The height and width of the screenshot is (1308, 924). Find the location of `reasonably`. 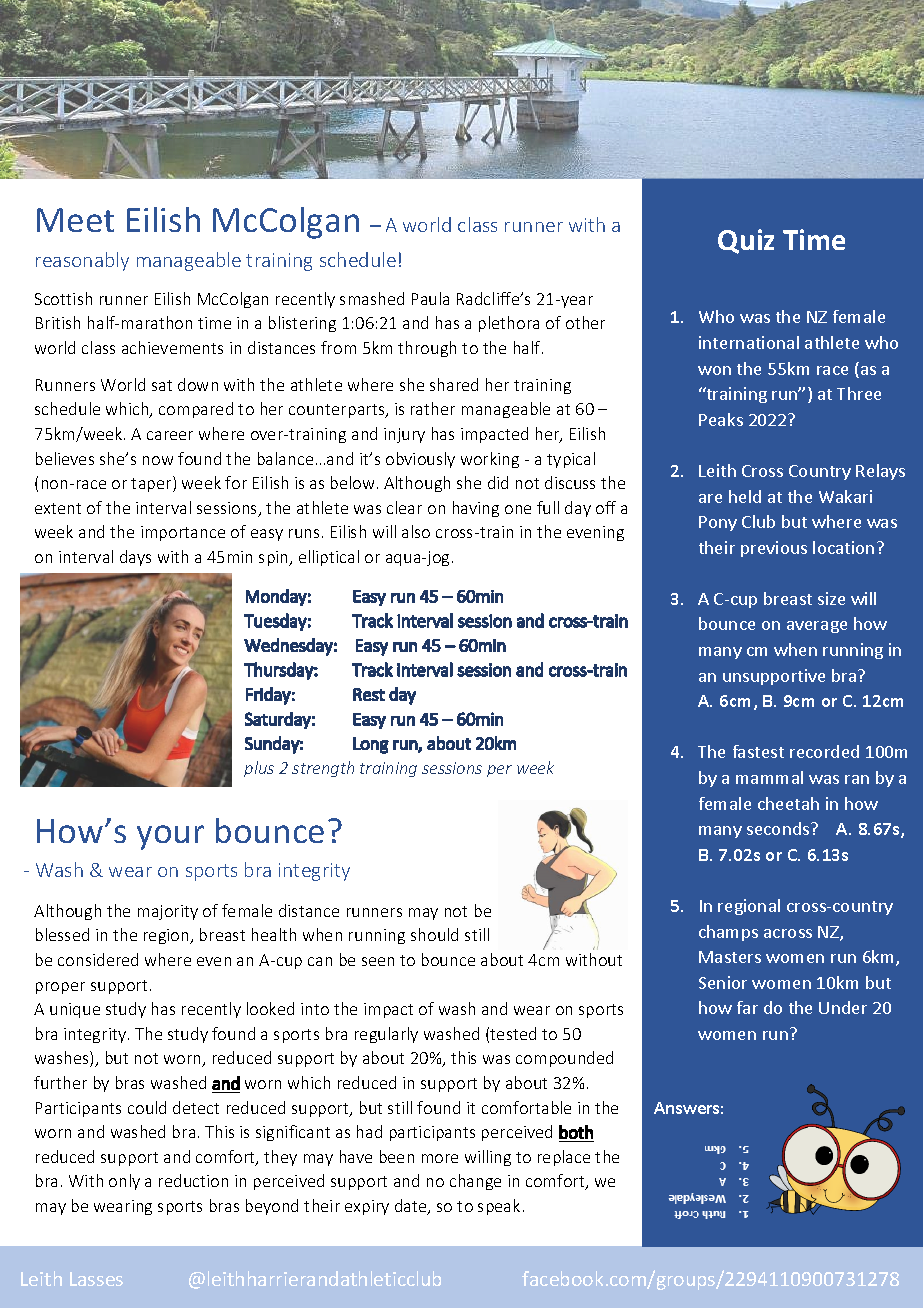

reasonably is located at coordinates (82, 261).
